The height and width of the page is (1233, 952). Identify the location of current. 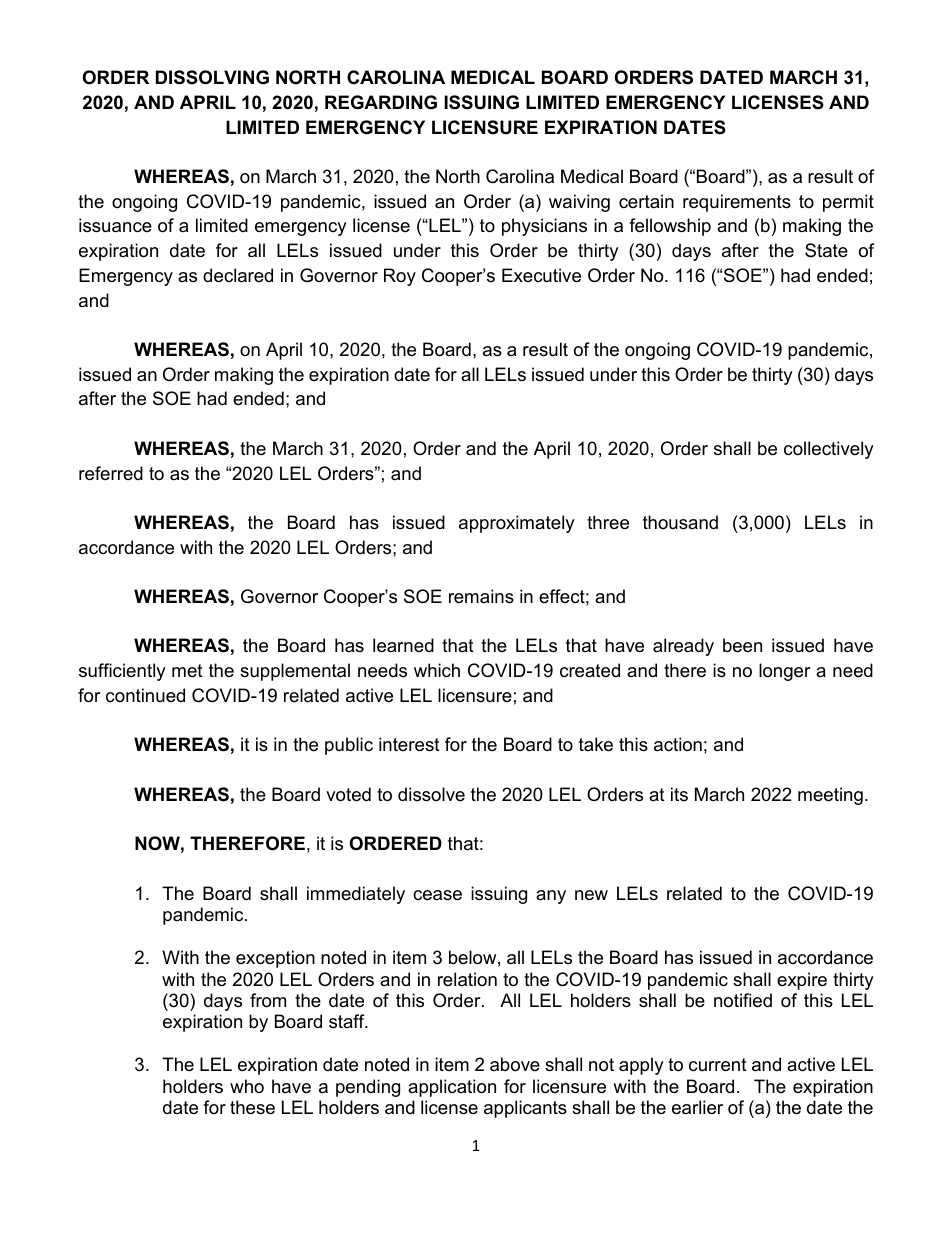
(718, 1065).
